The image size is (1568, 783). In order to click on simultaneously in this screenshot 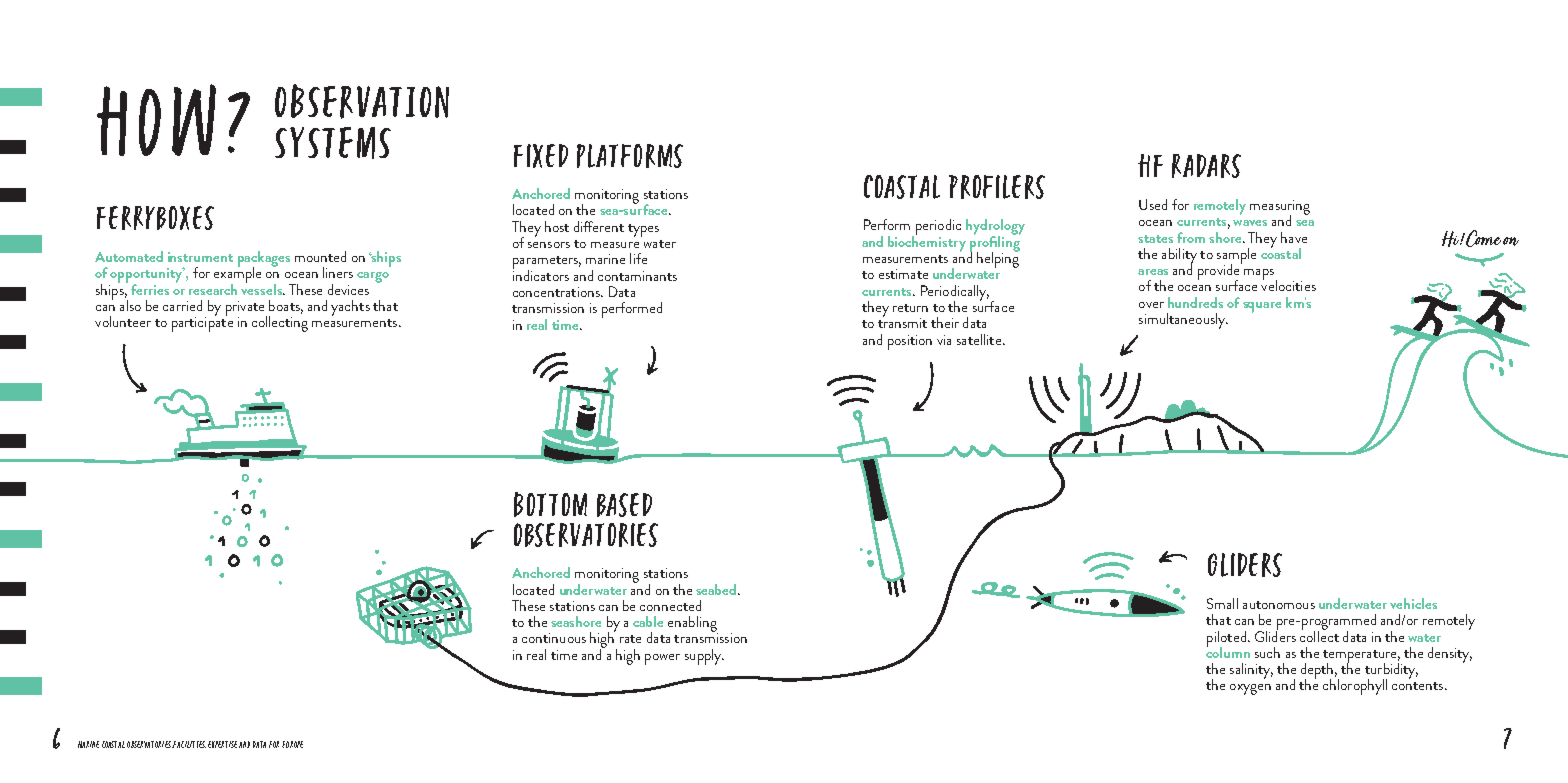, I will do `click(1183, 321)`.
